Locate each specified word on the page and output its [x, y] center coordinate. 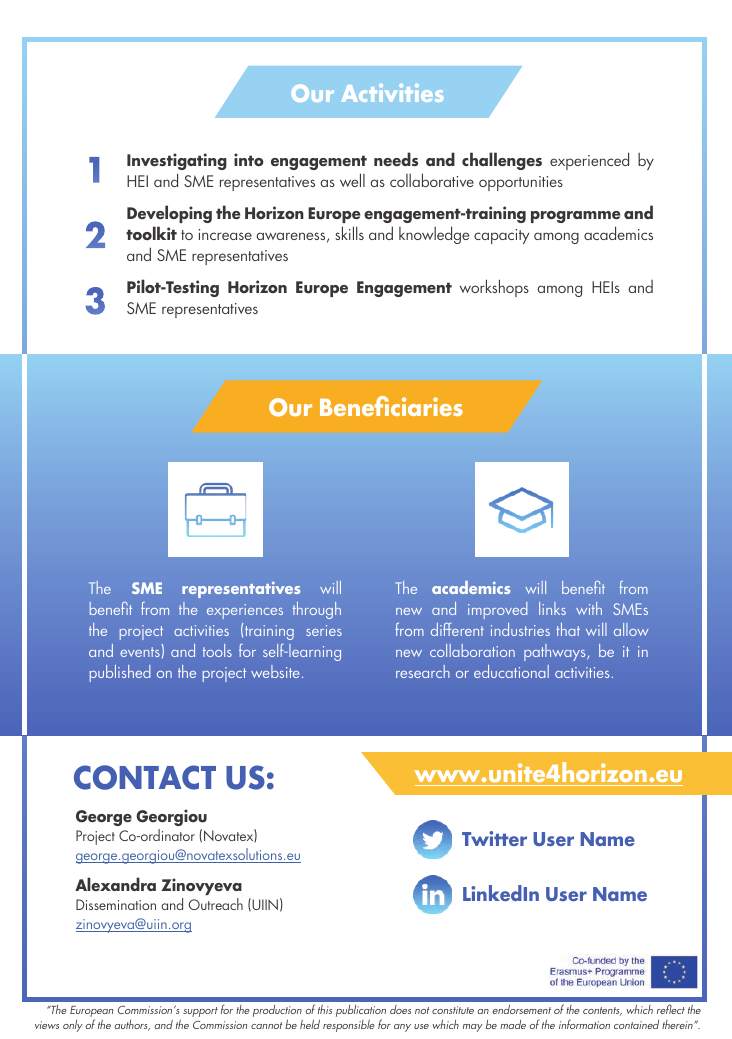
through [317, 610]
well [352, 180]
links [552, 608]
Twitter [494, 838]
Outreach [216, 904]
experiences [245, 611]
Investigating [177, 161]
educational [511, 671]
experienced [589, 161]
